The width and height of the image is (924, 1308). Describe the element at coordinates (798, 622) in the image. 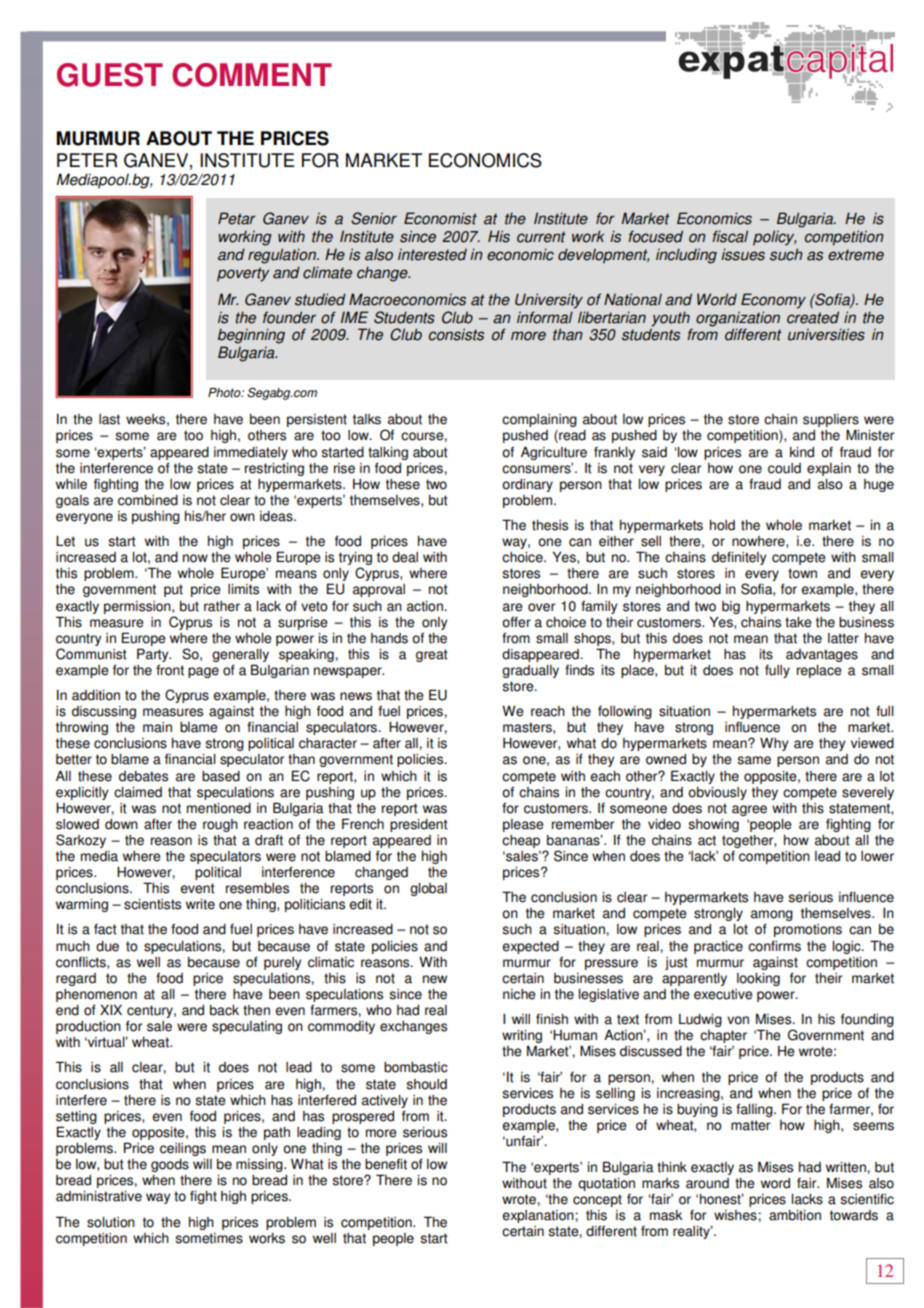

I see `take` at that location.
